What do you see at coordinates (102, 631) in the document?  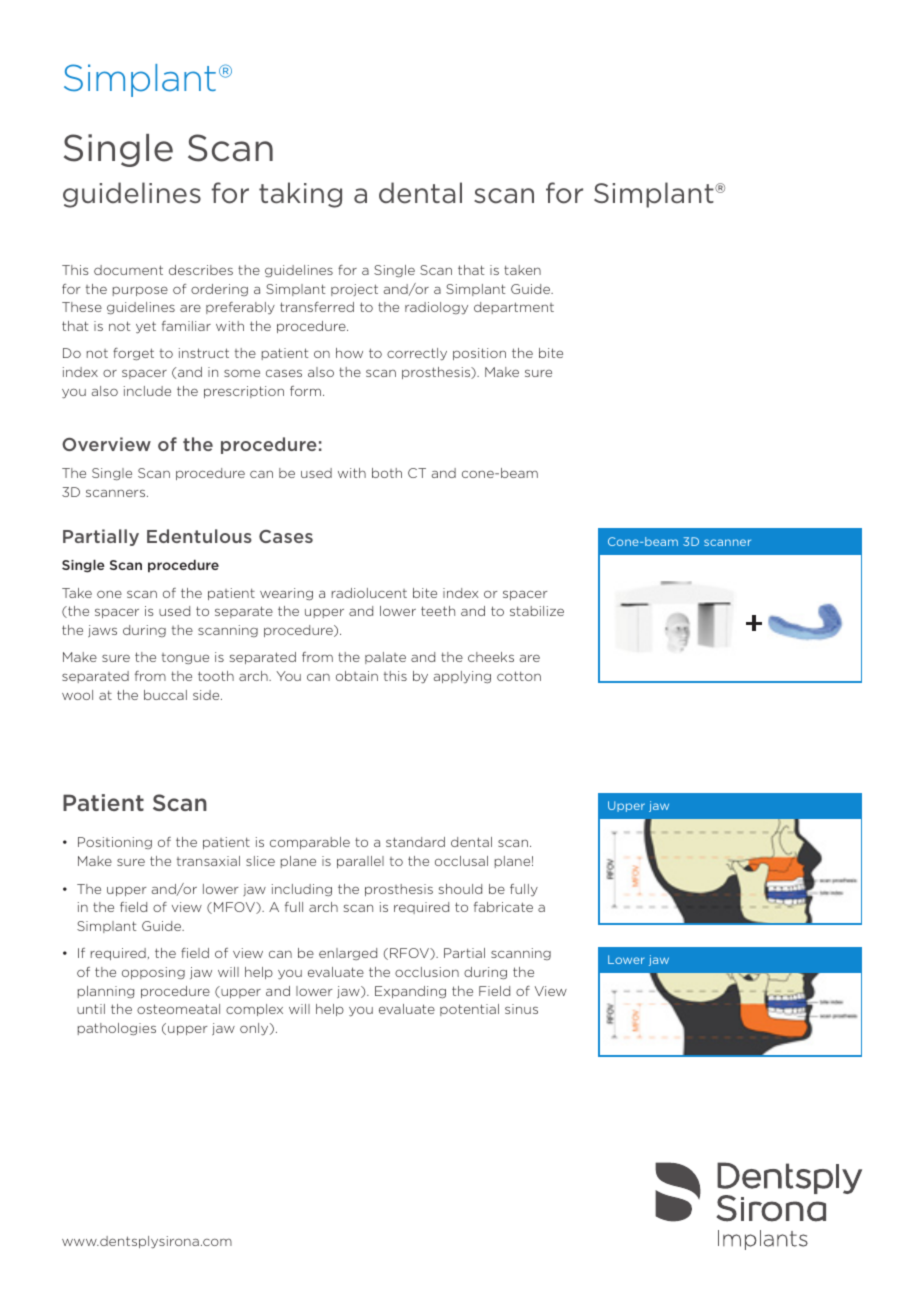 I see `jaws` at bounding box center [102, 631].
